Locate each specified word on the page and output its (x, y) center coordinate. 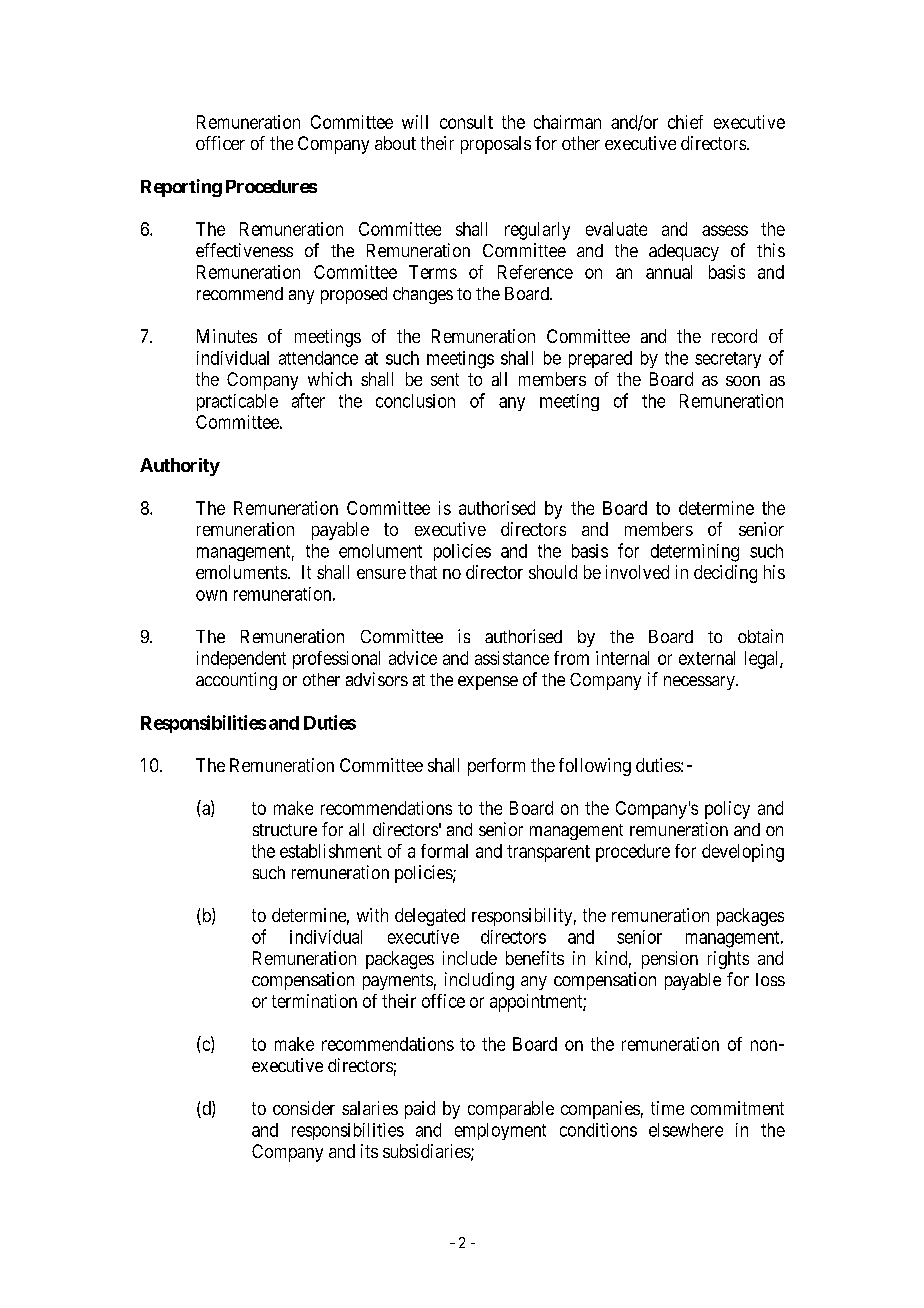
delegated (430, 917)
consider (304, 1108)
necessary (700, 683)
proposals (496, 145)
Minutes (227, 336)
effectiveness (244, 250)
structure (285, 830)
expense (488, 683)
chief (685, 122)
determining (695, 553)
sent (445, 379)
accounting (236, 681)
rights (728, 960)
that (423, 572)
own (211, 595)
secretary (728, 360)
